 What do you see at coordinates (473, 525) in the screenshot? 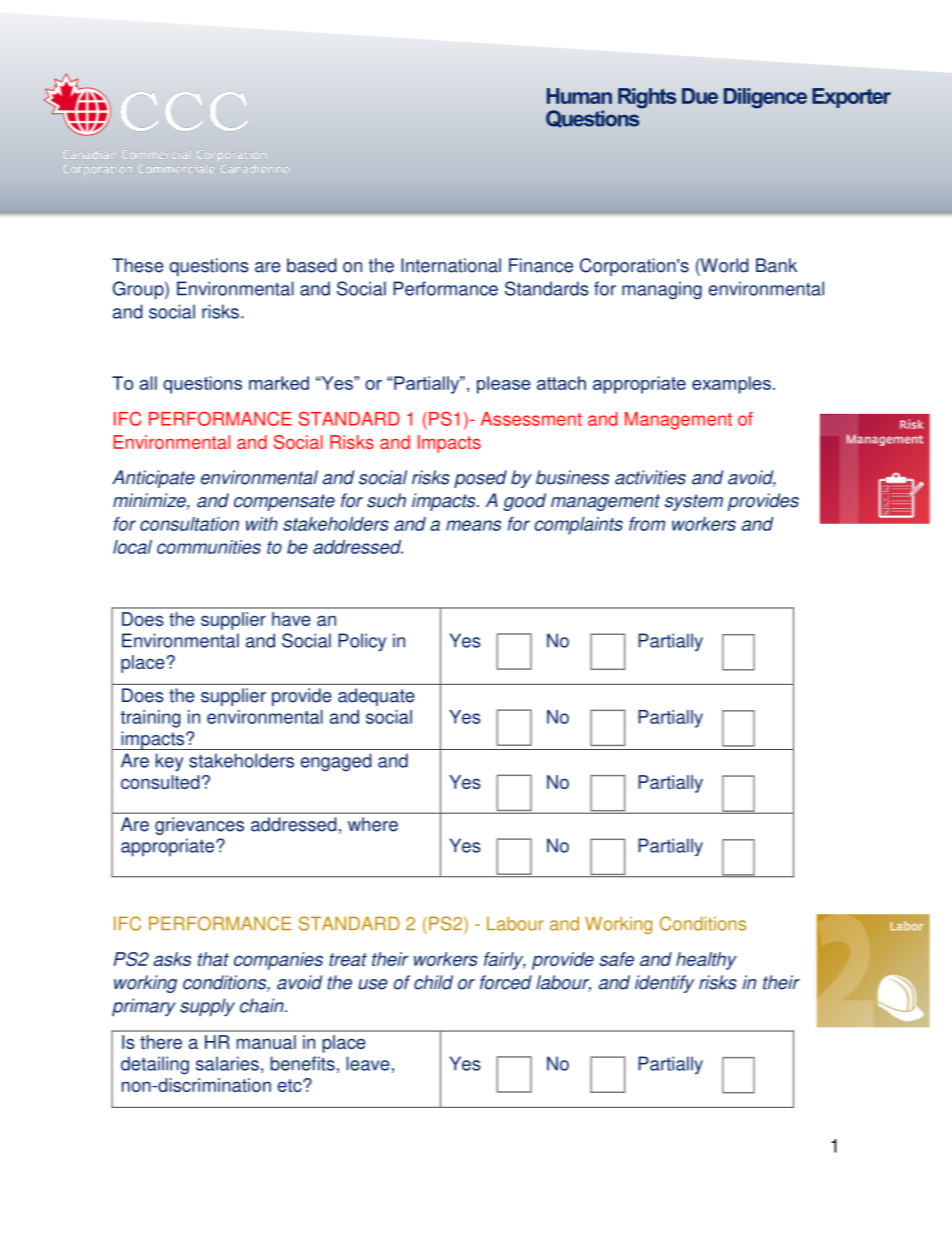
I see `means` at bounding box center [473, 525].
